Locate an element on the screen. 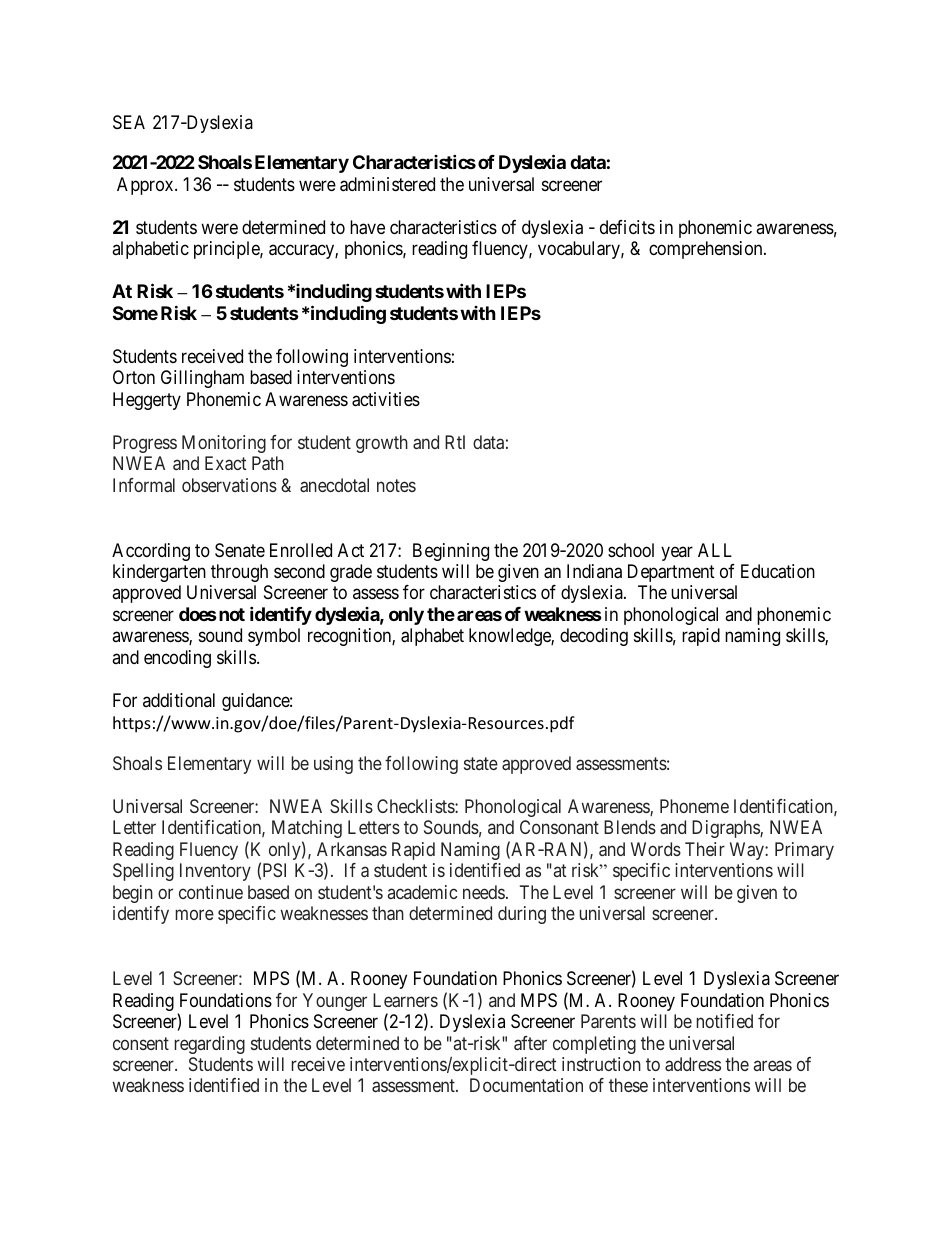 This screenshot has height=1233, width=952. notes is located at coordinates (396, 485).
